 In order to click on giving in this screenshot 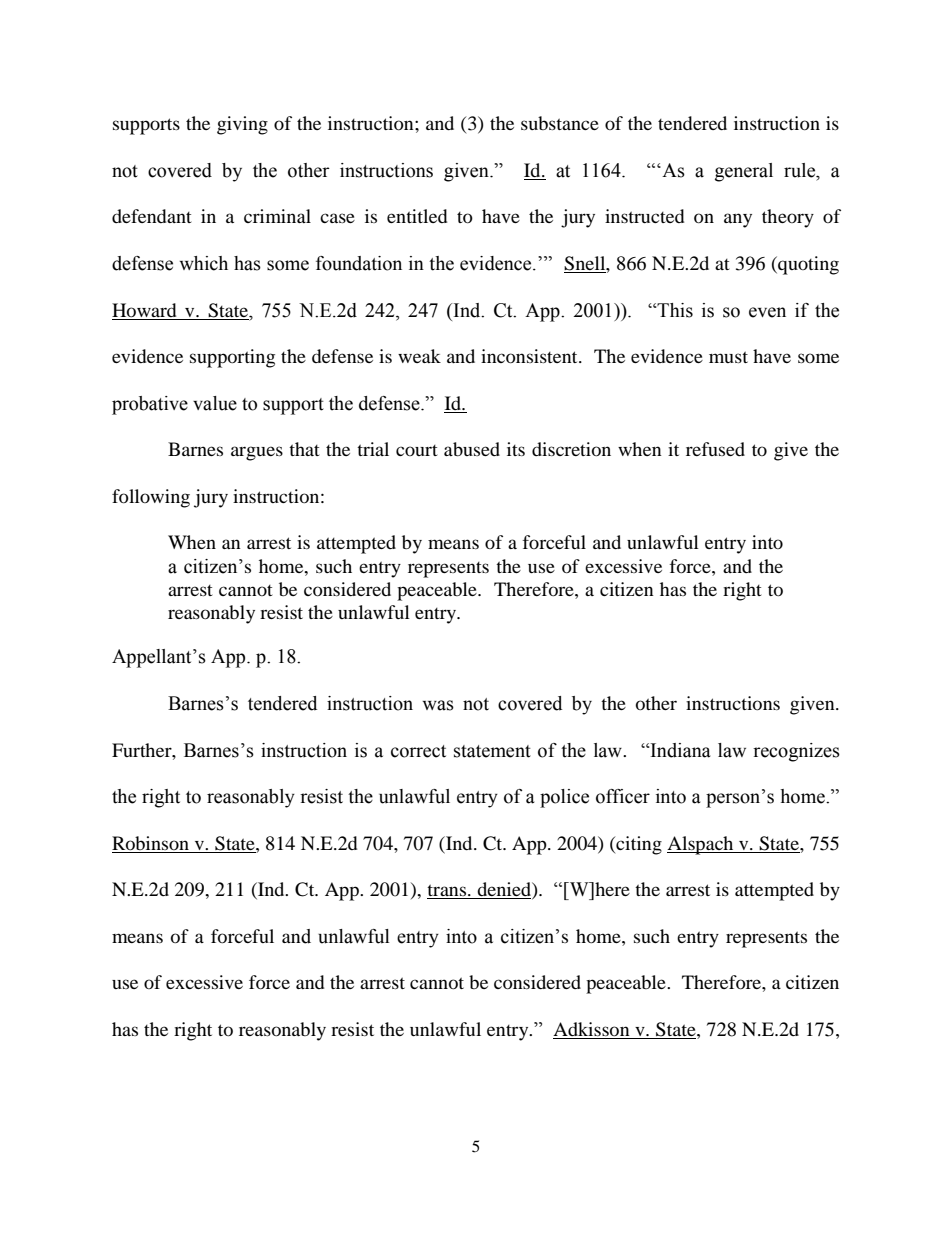, I will do `click(242, 125)`.
